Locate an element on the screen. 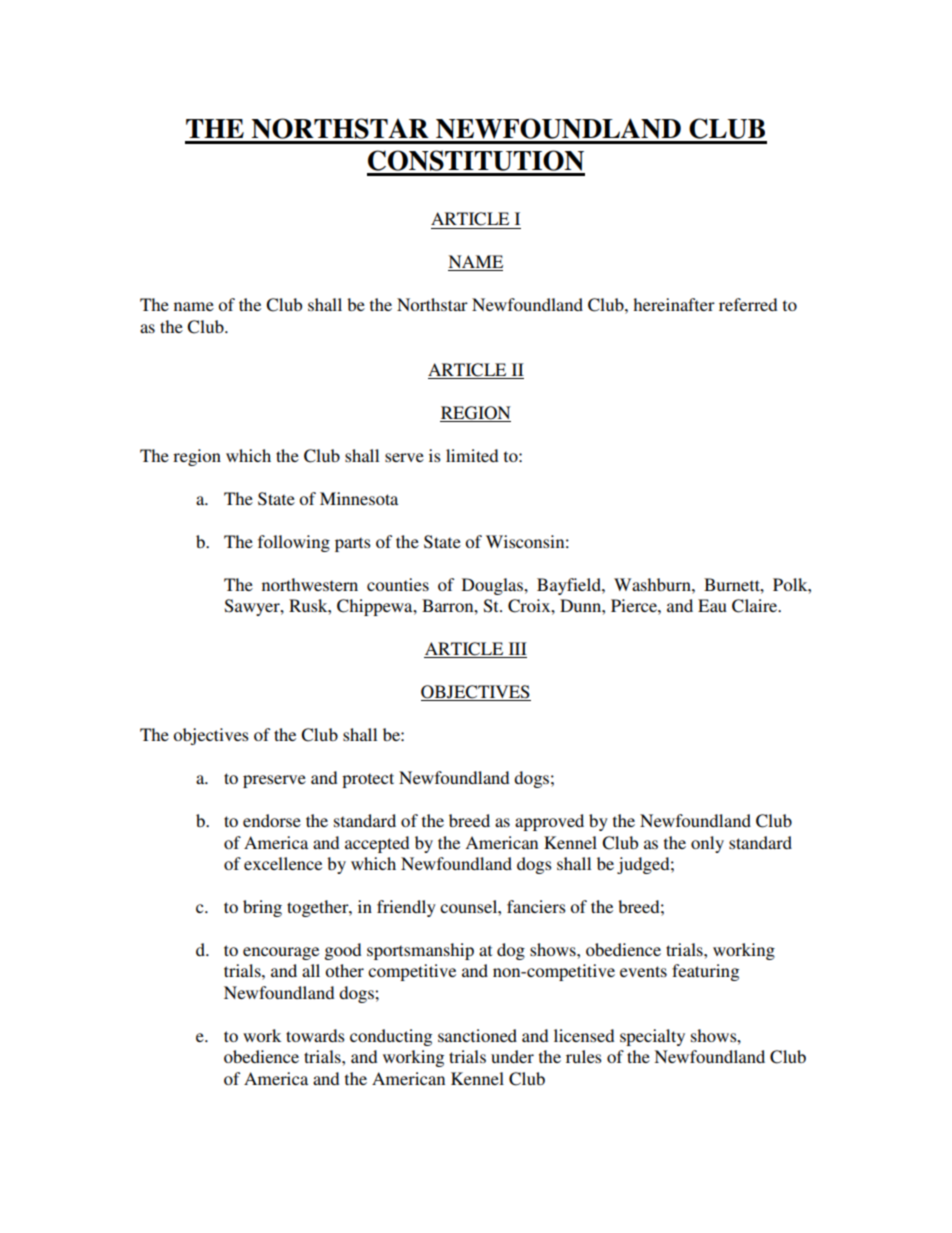 Image resolution: width=952 pixels, height=1233 pixels. northwestern is located at coordinates (310, 584).
